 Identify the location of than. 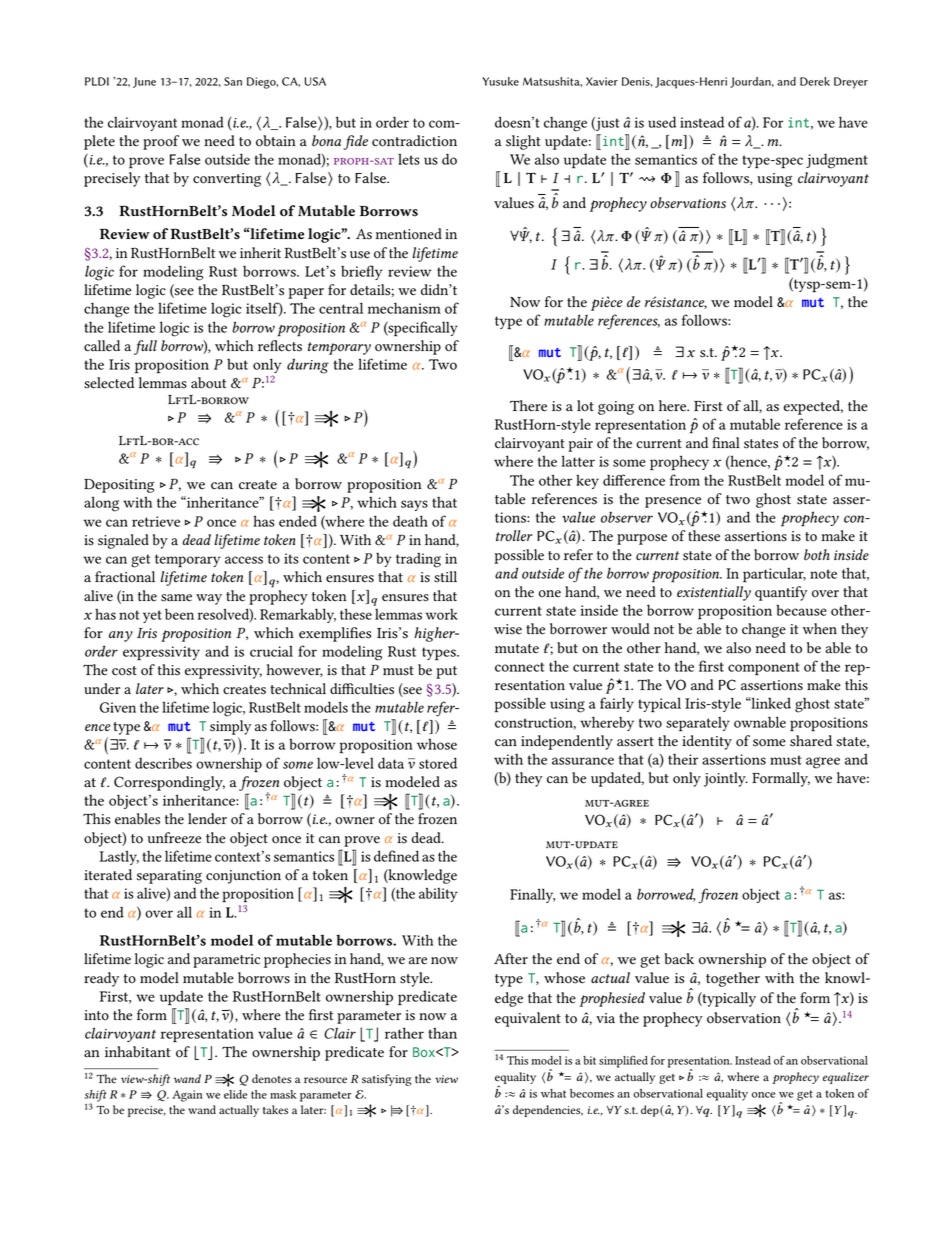
(442, 1033).
